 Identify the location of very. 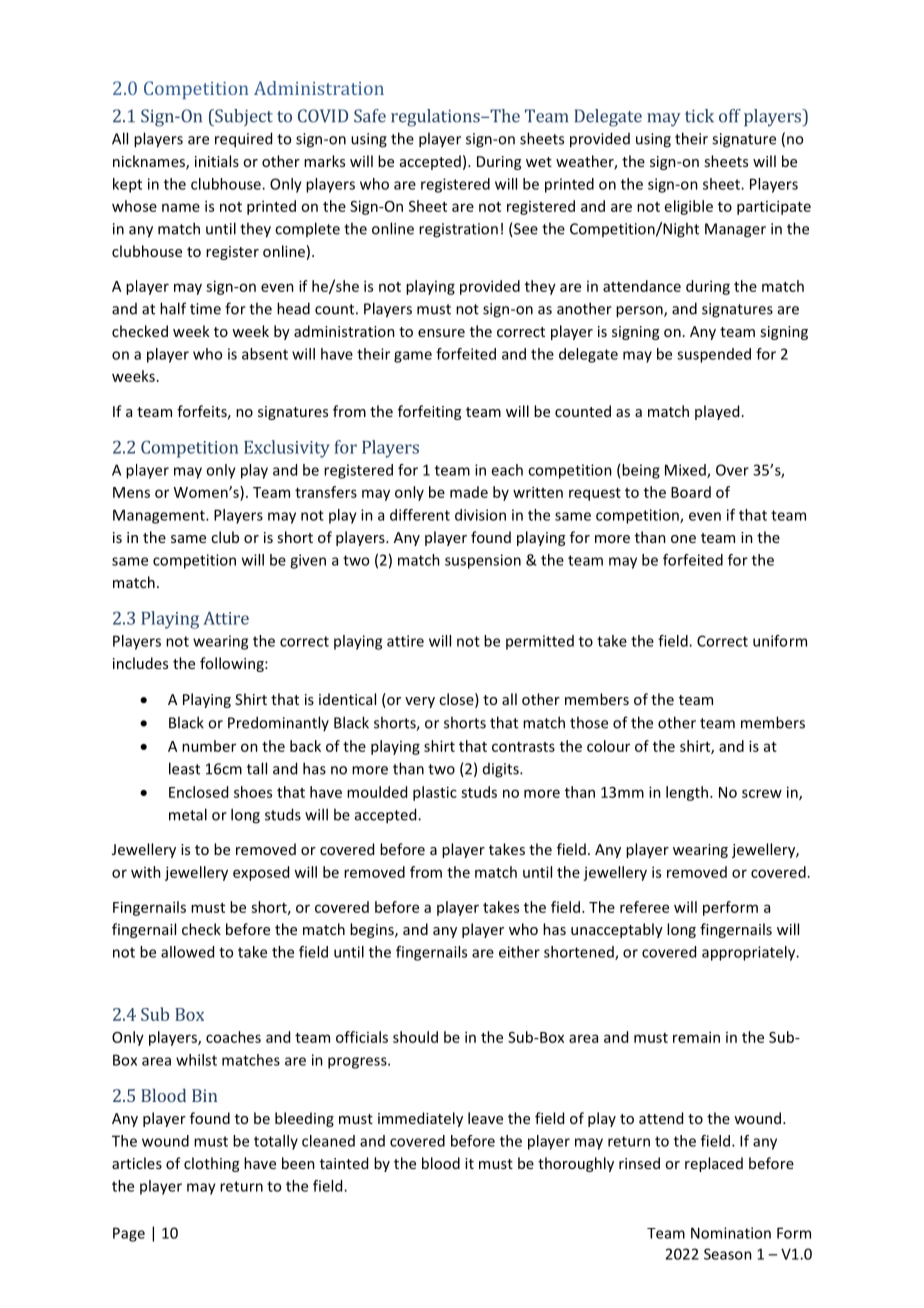
(420, 702).
